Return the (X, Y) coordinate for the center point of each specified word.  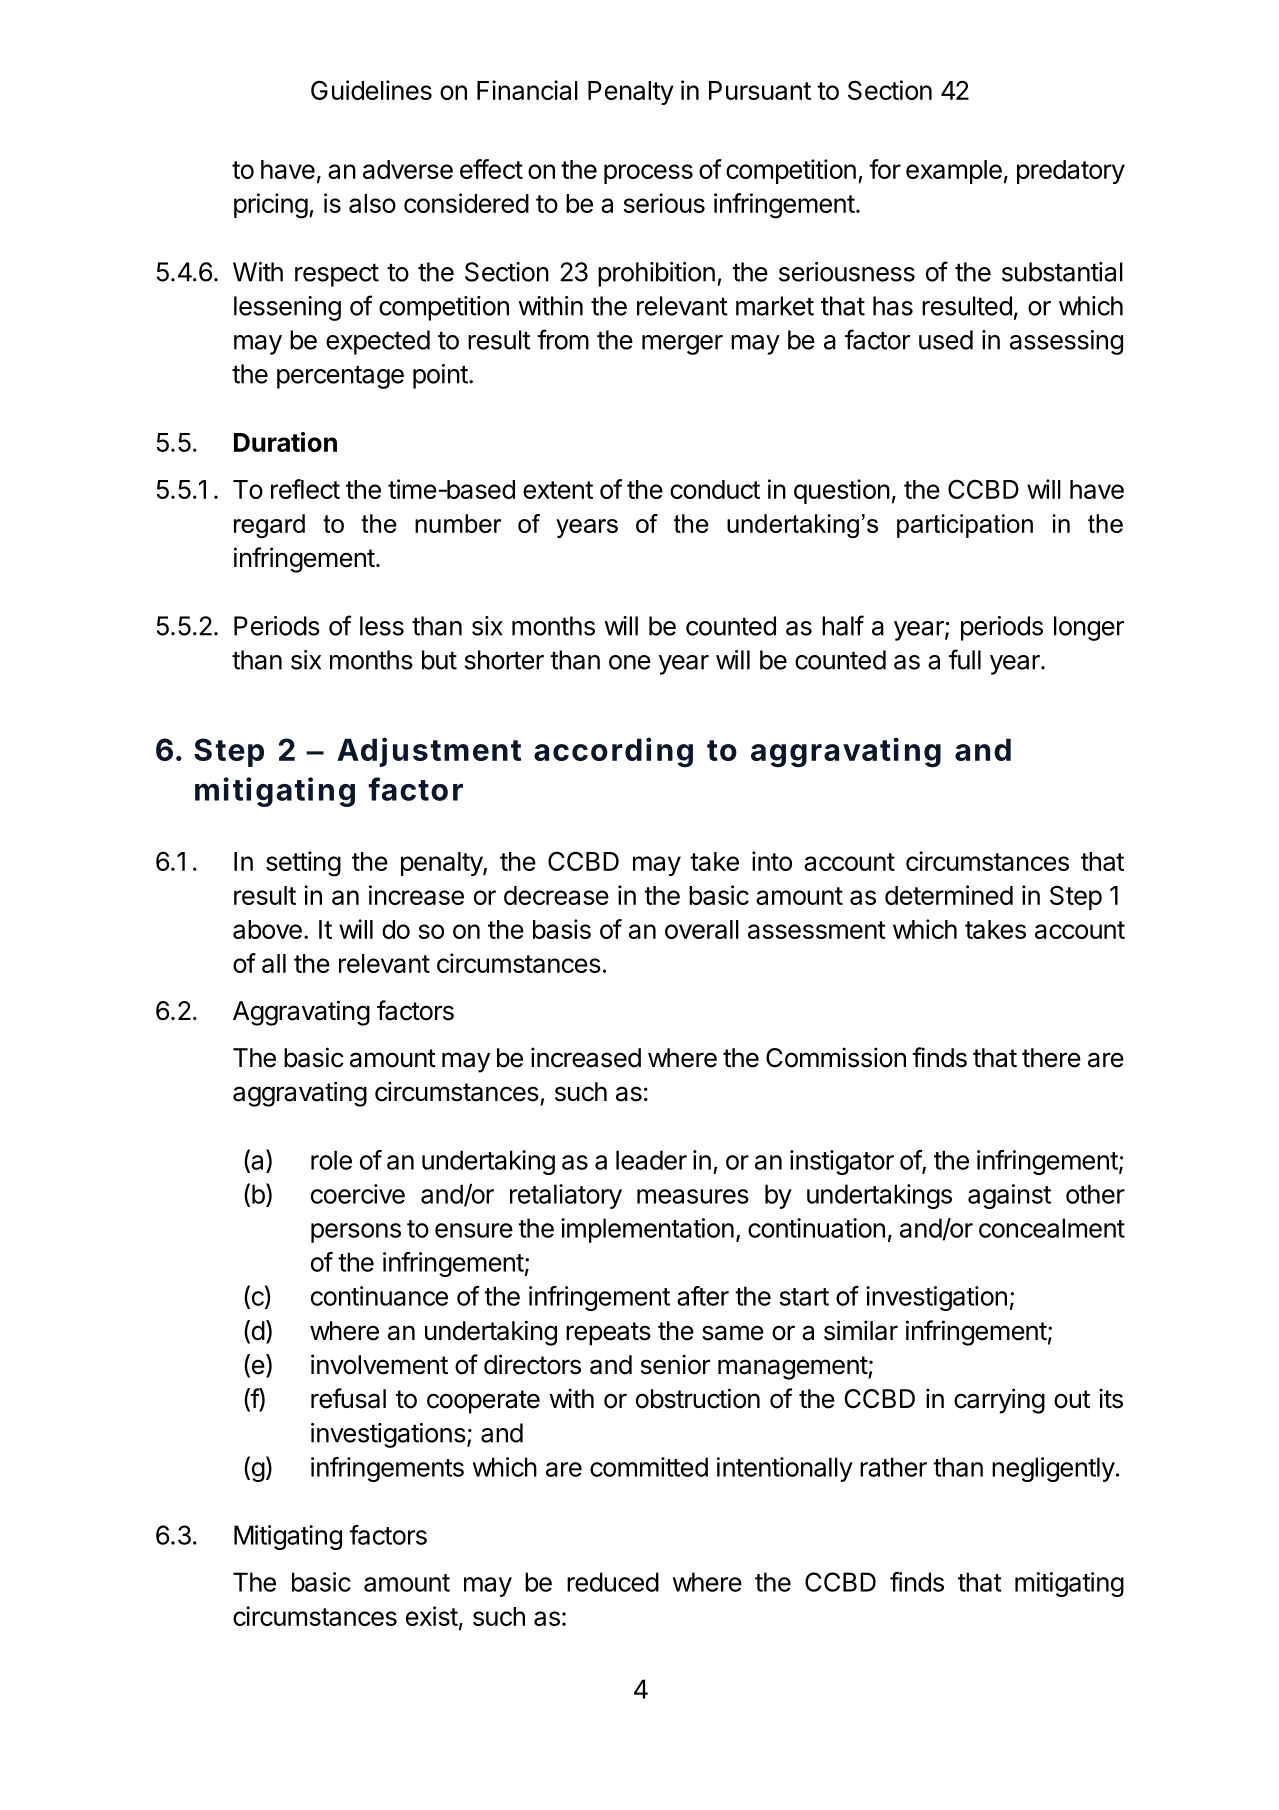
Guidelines (371, 90)
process (648, 174)
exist (432, 1616)
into (772, 861)
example (954, 172)
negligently (1053, 1469)
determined (949, 895)
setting (303, 864)
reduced (613, 1582)
